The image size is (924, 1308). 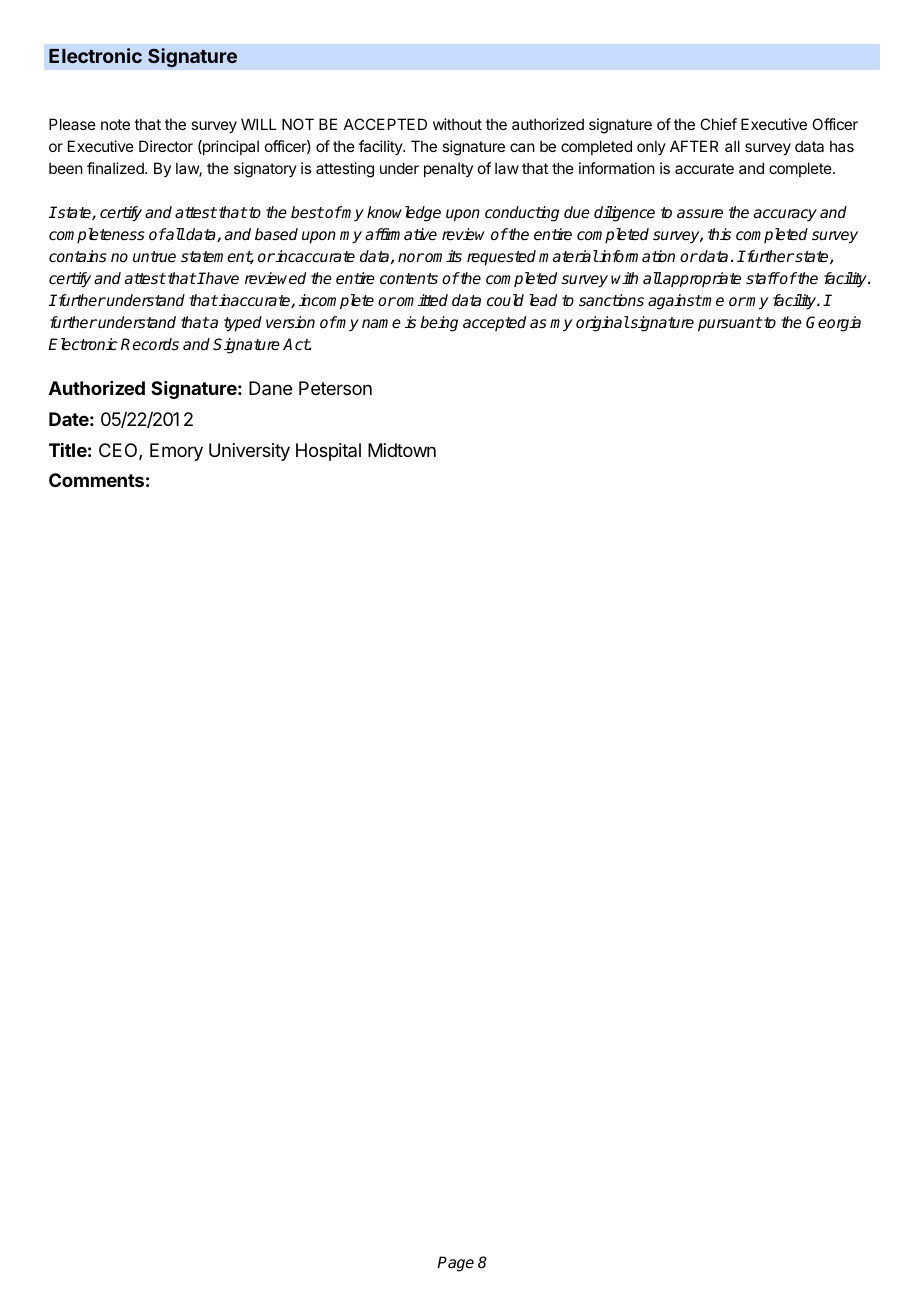 What do you see at coordinates (96, 480) in the image?
I see `Comments` at bounding box center [96, 480].
